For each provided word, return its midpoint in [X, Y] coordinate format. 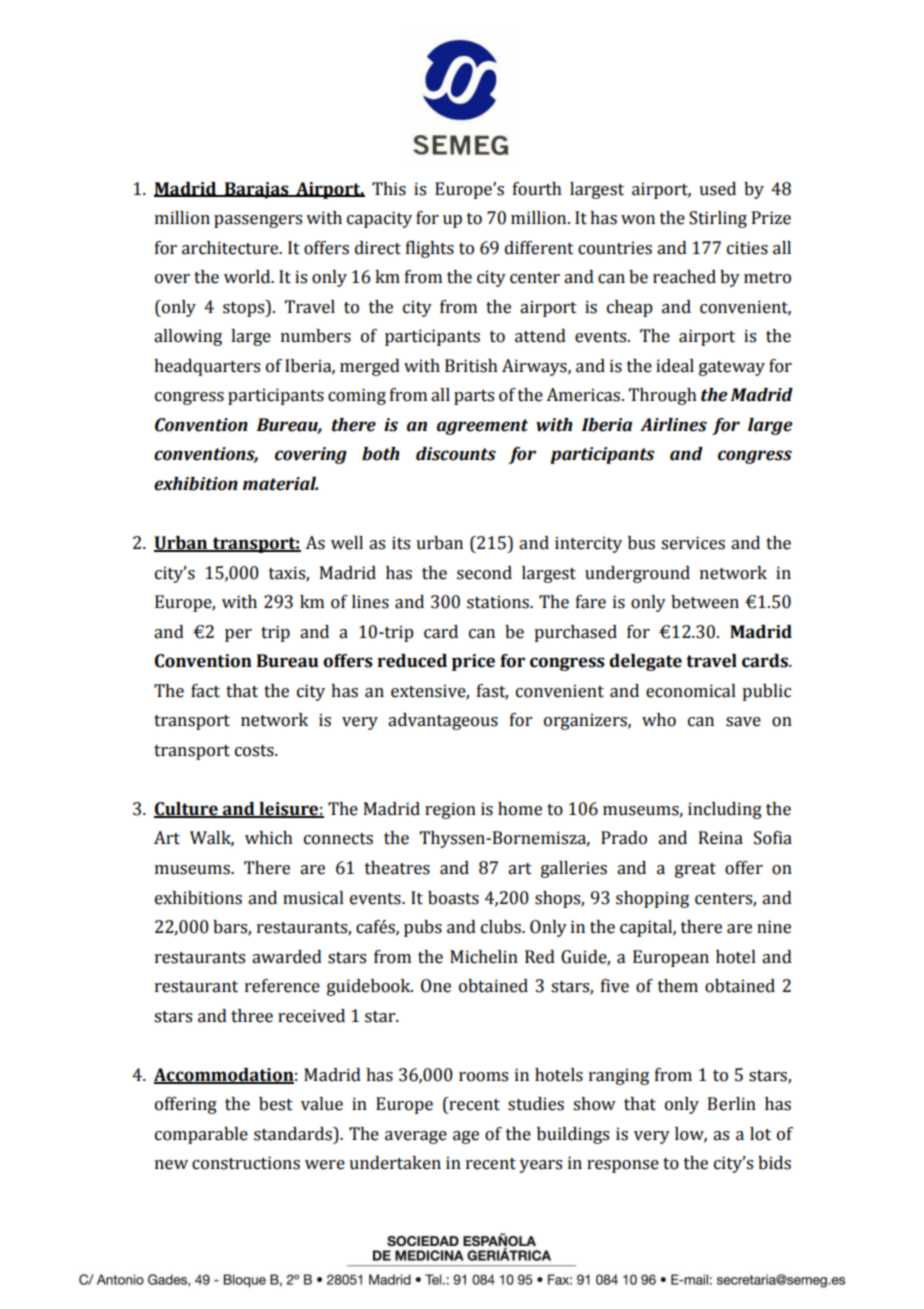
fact [205, 691]
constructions [246, 1163]
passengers [258, 221]
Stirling [718, 219]
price [473, 662]
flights [430, 249]
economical [691, 691]
